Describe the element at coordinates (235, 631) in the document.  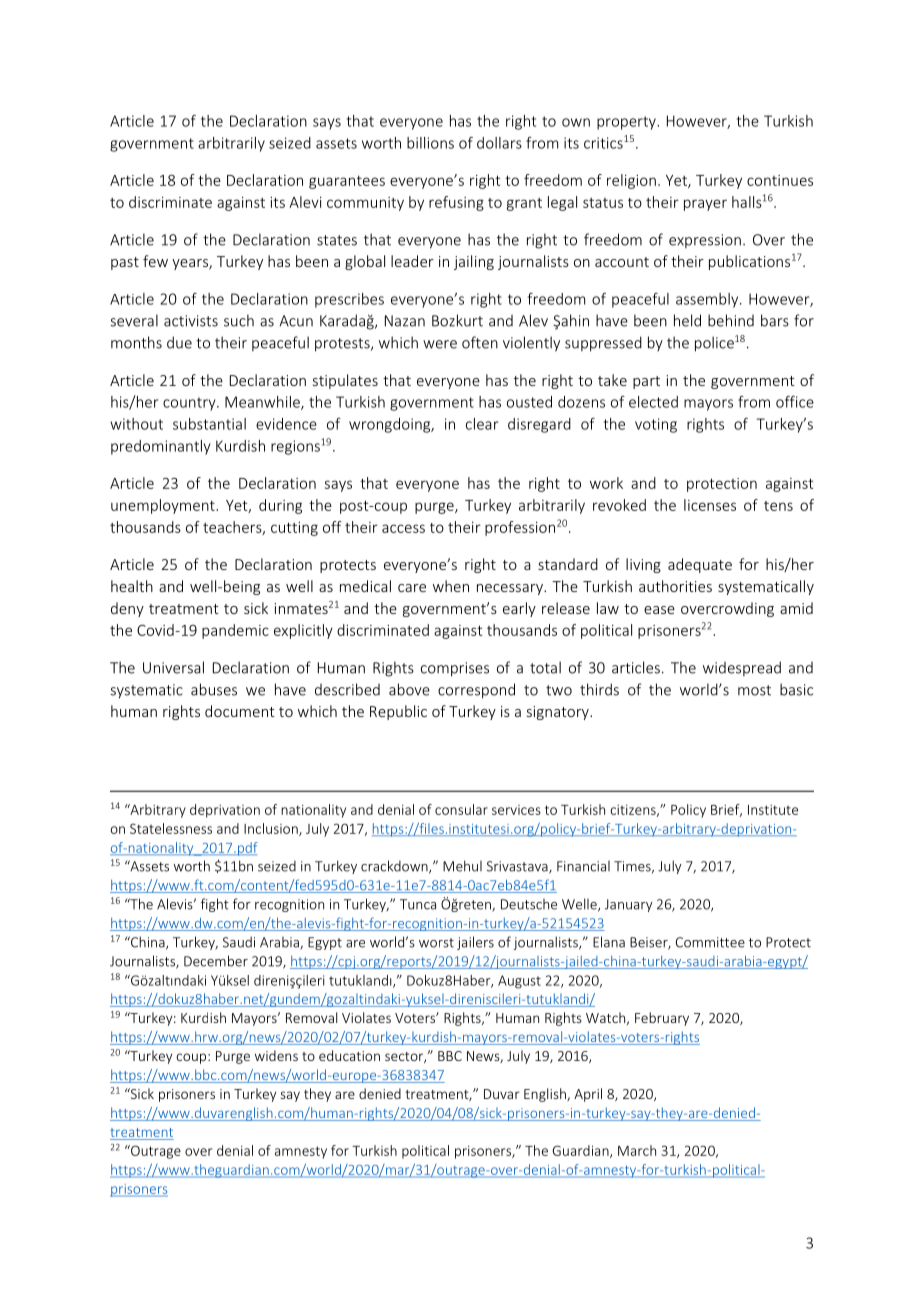
I see `pandemic` at that location.
